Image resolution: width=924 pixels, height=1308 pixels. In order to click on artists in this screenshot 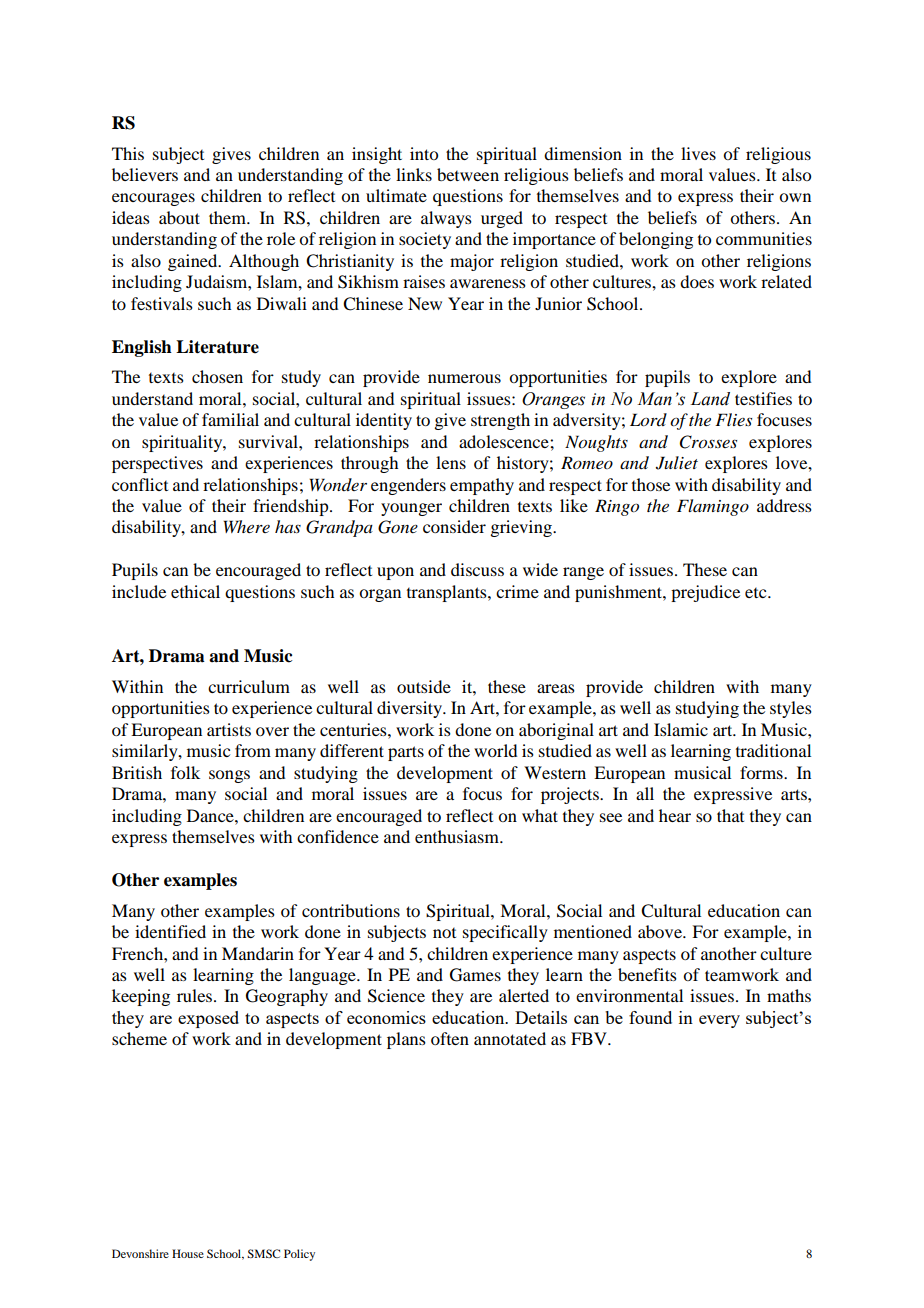, I will do `click(229, 729)`.
